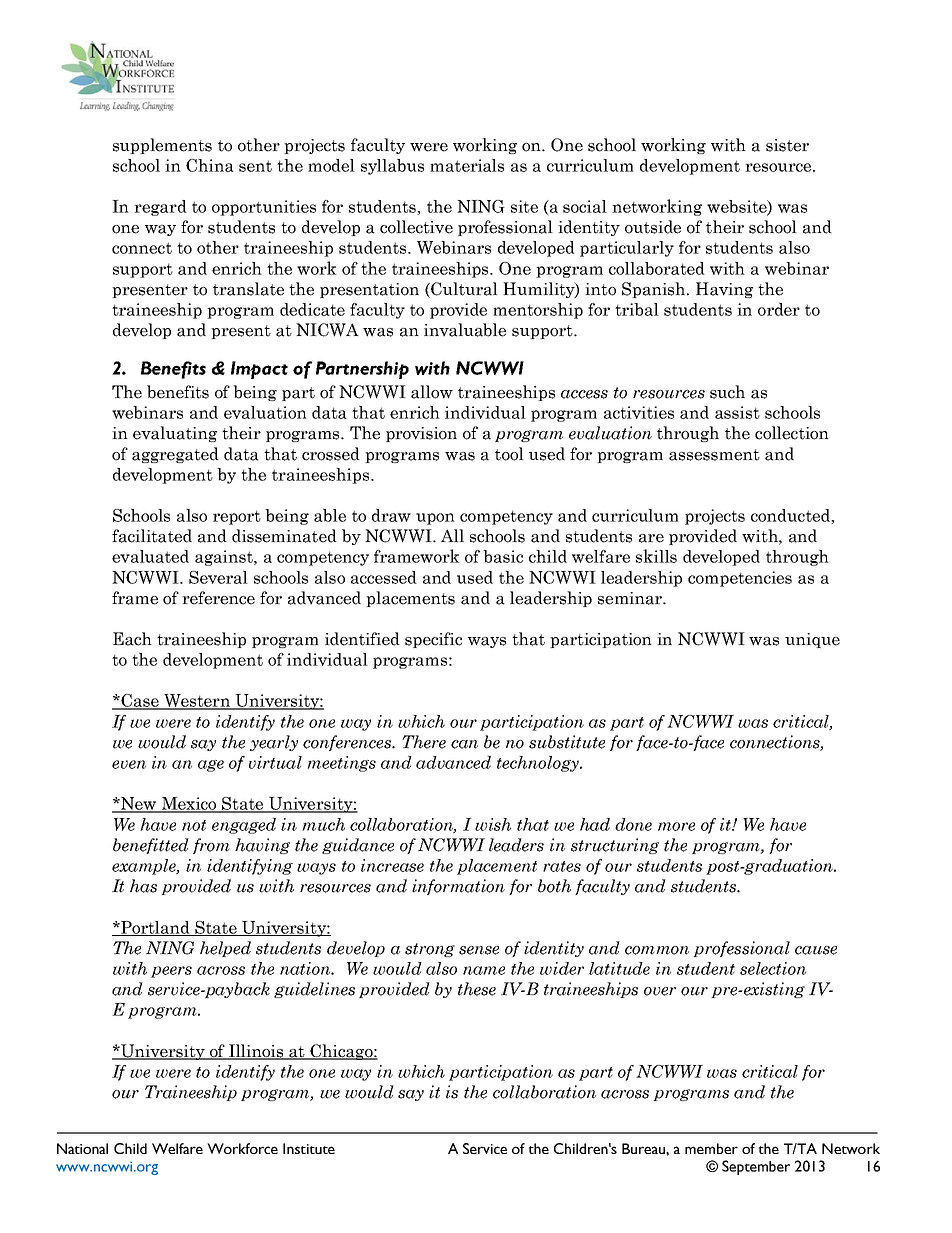 The image size is (952, 1233). What do you see at coordinates (433, 640) in the page?
I see `specific` at bounding box center [433, 640].
